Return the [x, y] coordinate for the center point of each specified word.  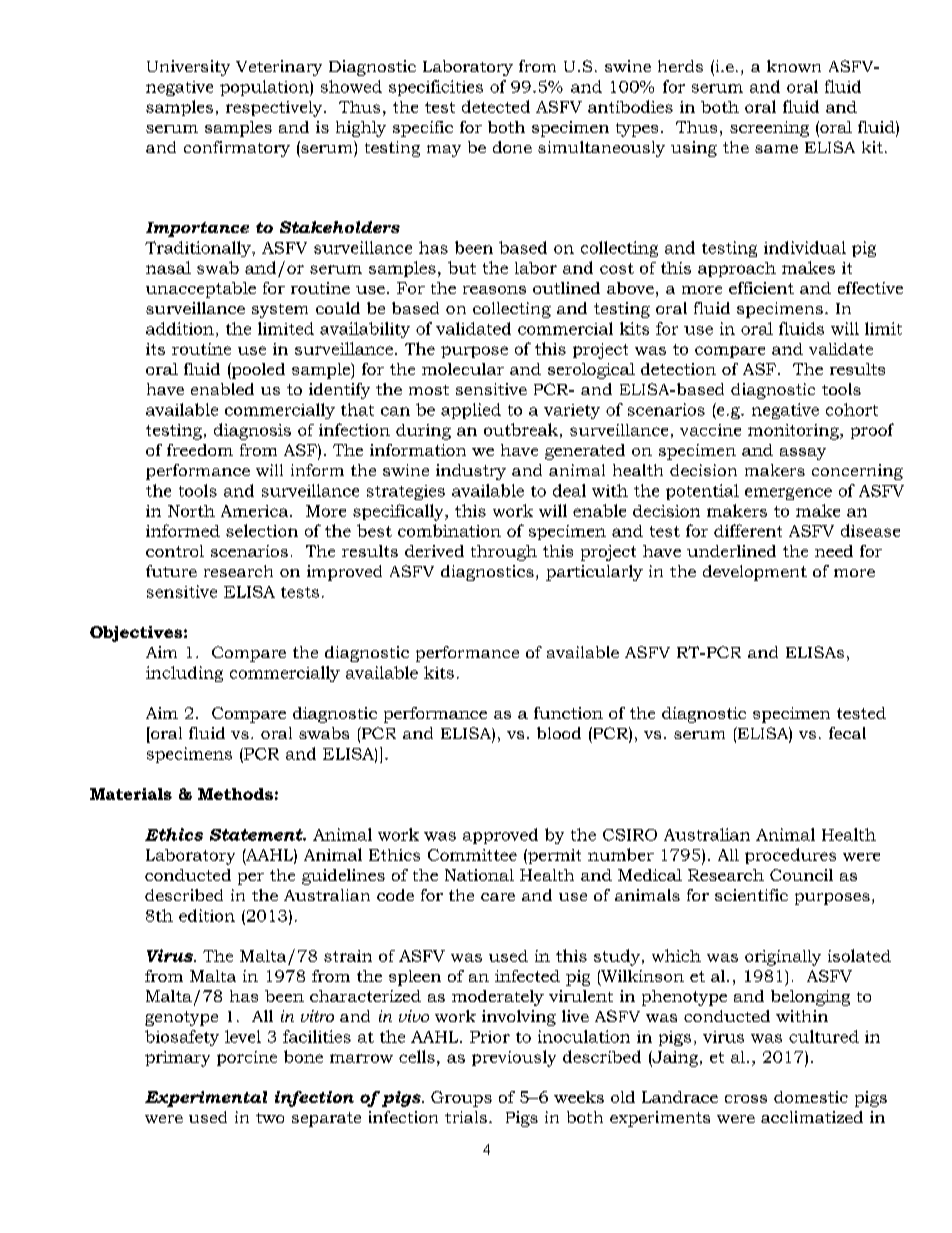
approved [500, 836]
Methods [235, 794]
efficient [761, 288]
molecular [463, 369]
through [504, 553]
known [794, 66]
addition [180, 328]
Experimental [206, 1099]
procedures [790, 856]
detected [496, 106]
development [755, 573]
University [188, 68]
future [171, 571]
